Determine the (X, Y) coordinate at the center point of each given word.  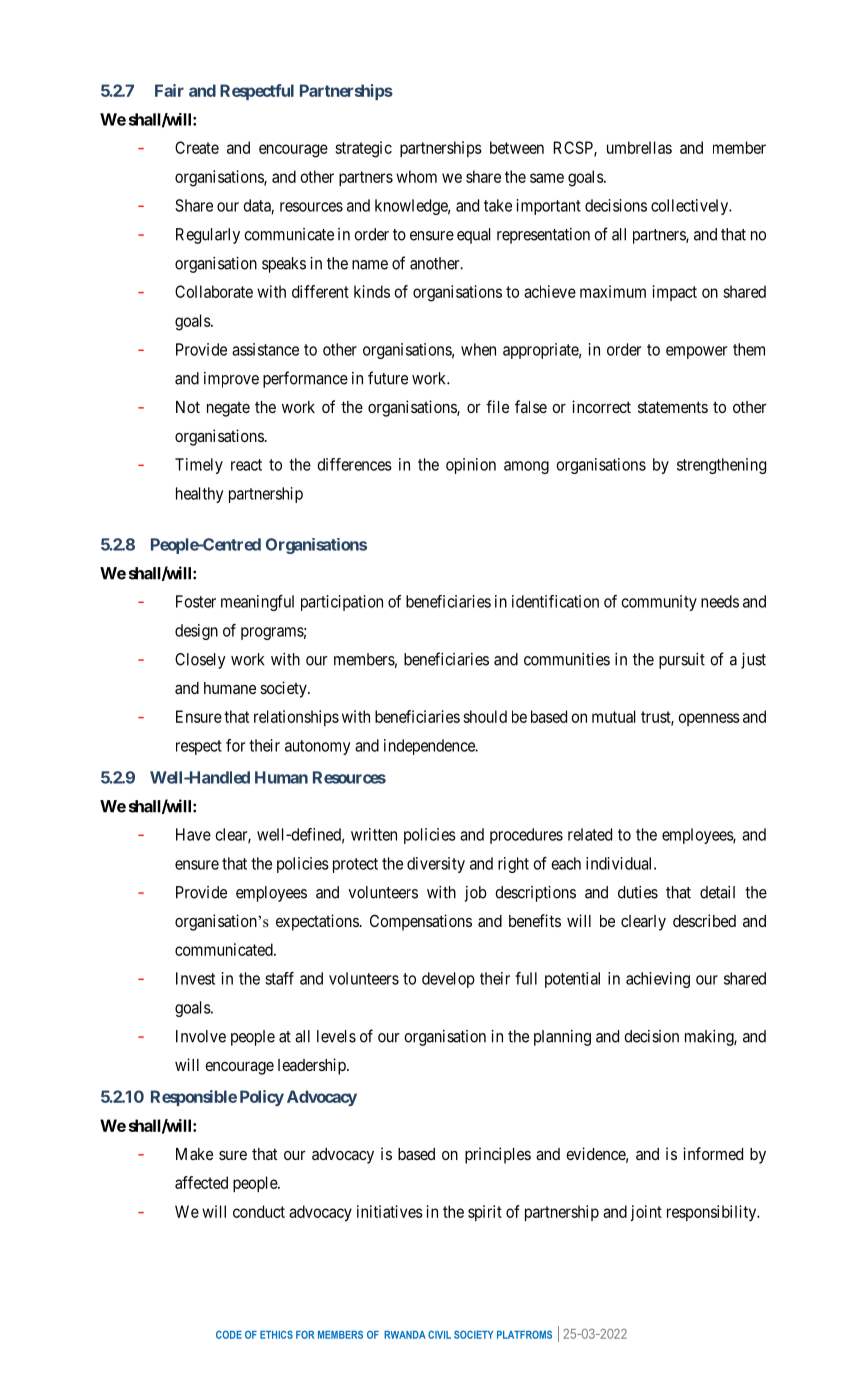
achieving (658, 980)
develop (448, 980)
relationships (296, 718)
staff (279, 978)
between (517, 147)
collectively (691, 207)
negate (228, 409)
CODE (229, 1334)
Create (197, 147)
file (497, 406)
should (485, 716)
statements (673, 407)
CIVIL (439, 1334)
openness (709, 719)
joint (646, 1213)
